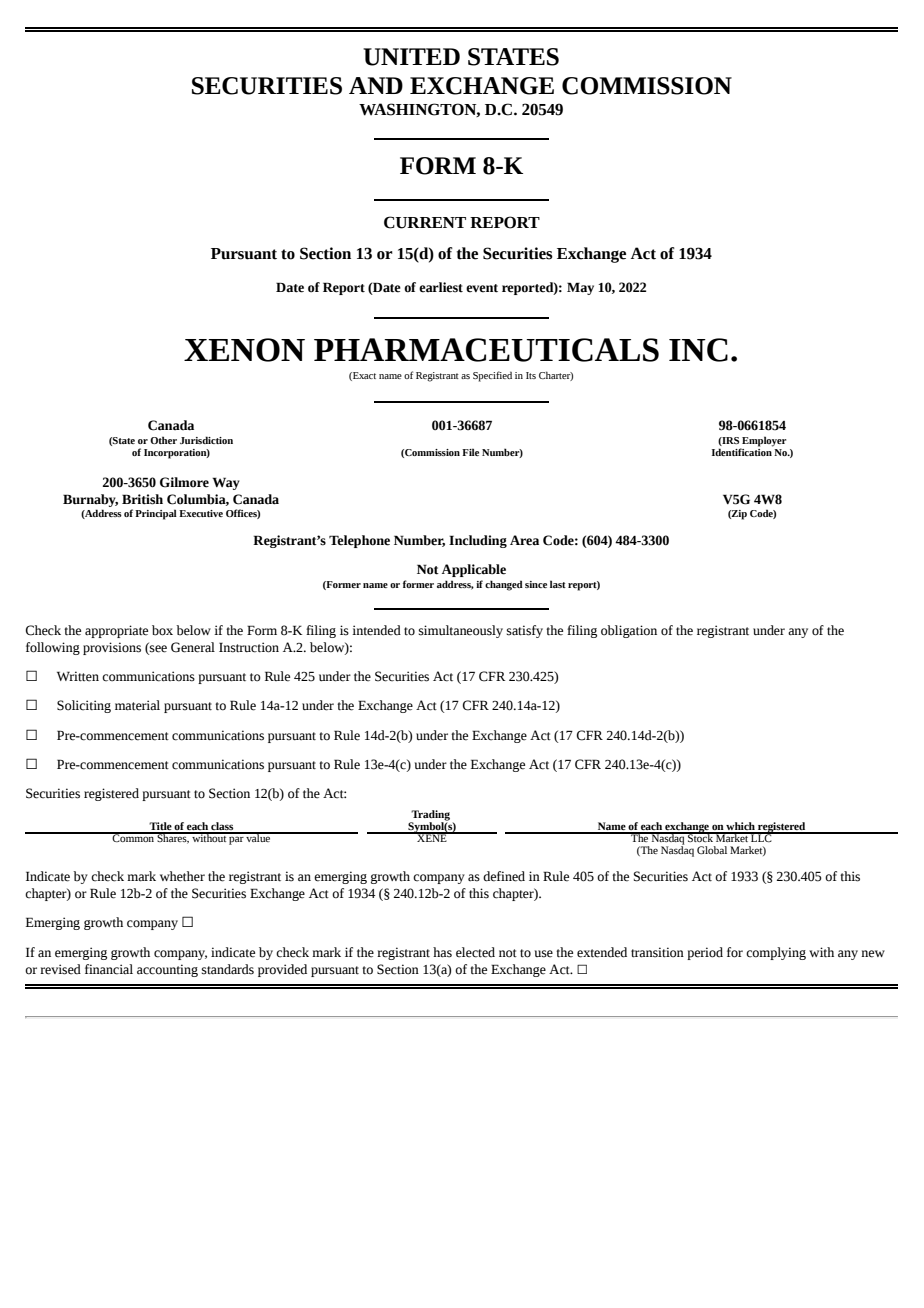  What do you see at coordinates (470, 452) in the screenshot?
I see `File` at bounding box center [470, 452].
